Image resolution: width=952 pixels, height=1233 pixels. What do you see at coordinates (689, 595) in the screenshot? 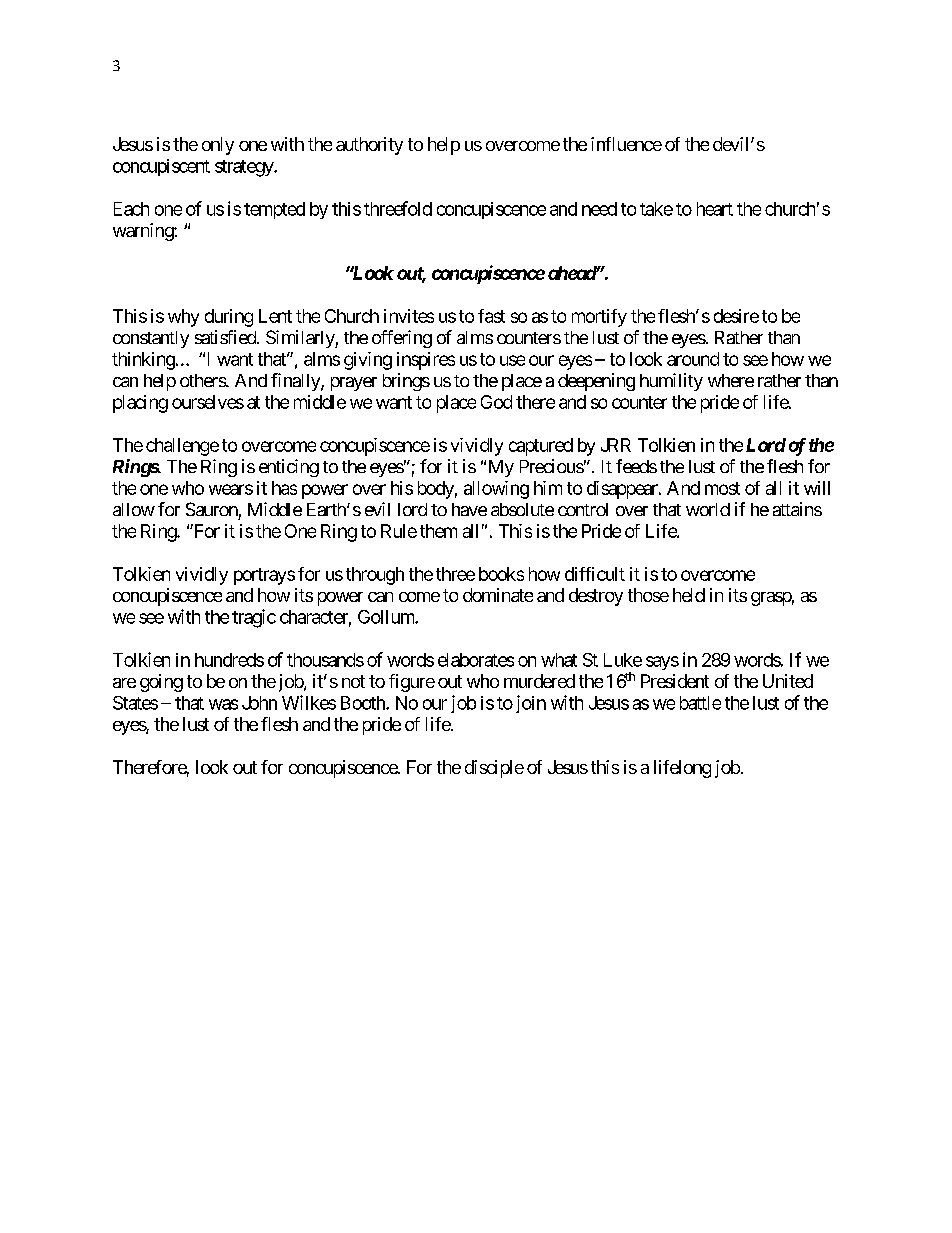
I see `held` at bounding box center [689, 595].
